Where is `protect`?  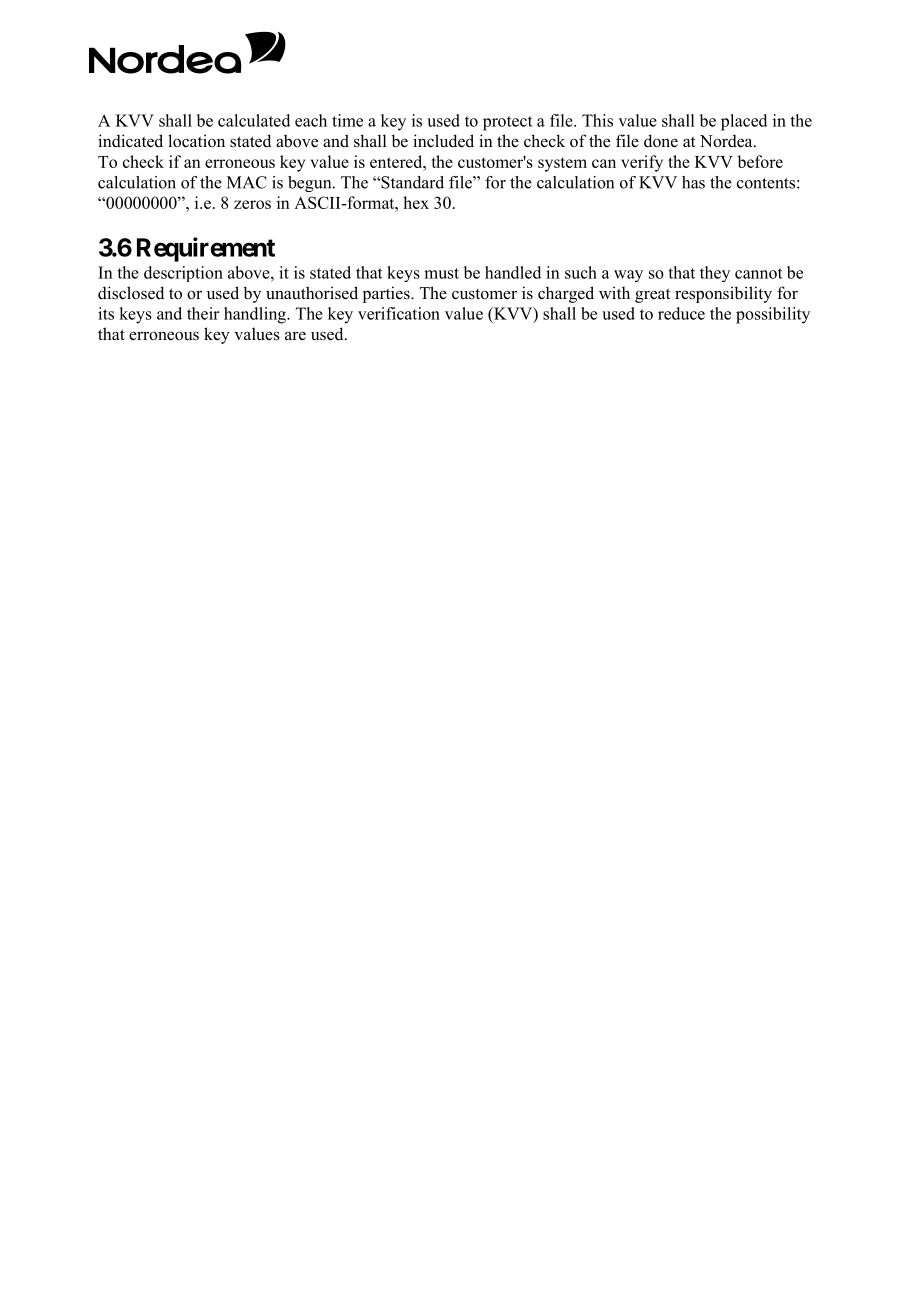 protect is located at coordinates (508, 123).
